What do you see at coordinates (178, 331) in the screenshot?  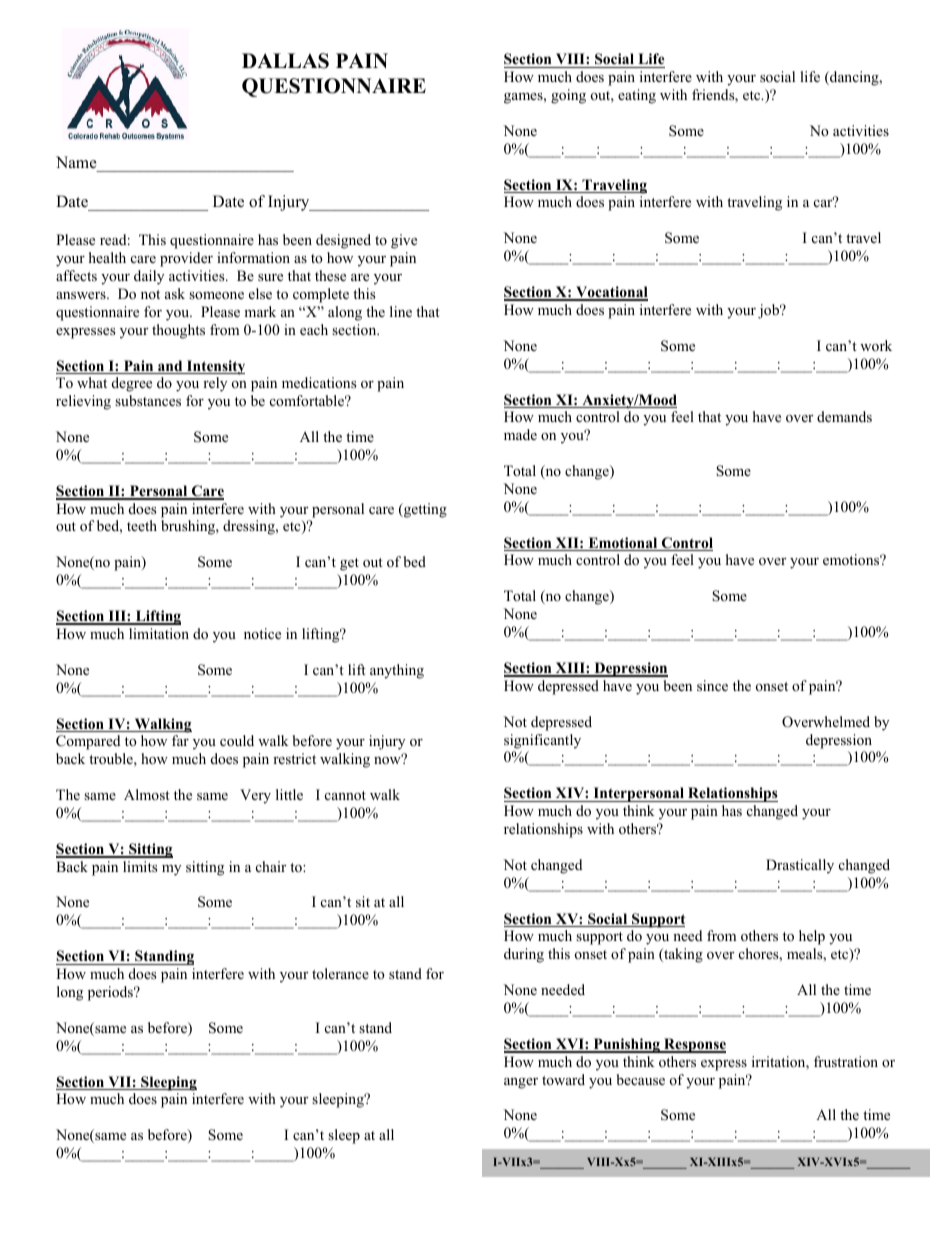 I see `thoughts` at bounding box center [178, 331].
